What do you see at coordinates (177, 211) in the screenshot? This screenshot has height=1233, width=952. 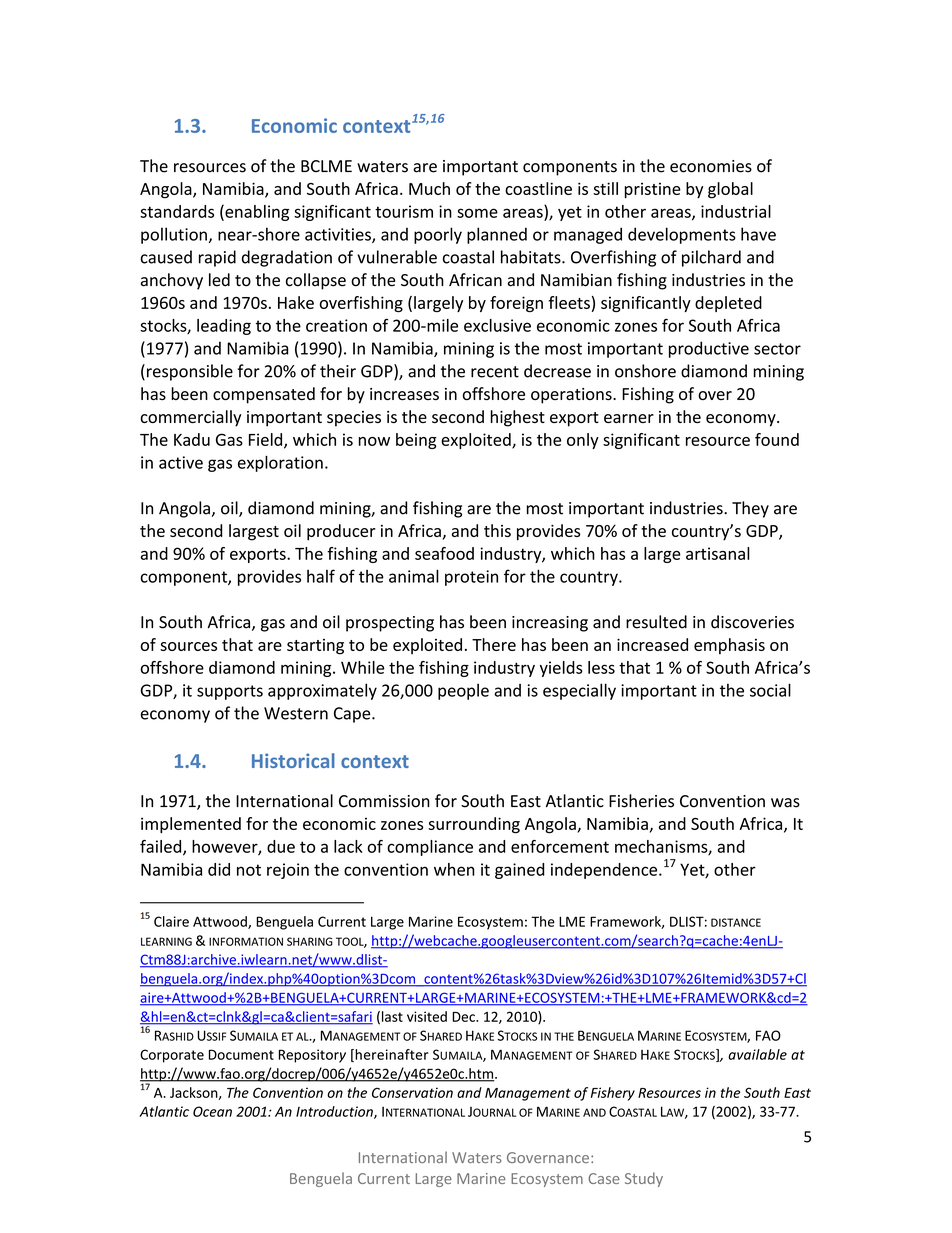 I see `standards` at bounding box center [177, 211].
